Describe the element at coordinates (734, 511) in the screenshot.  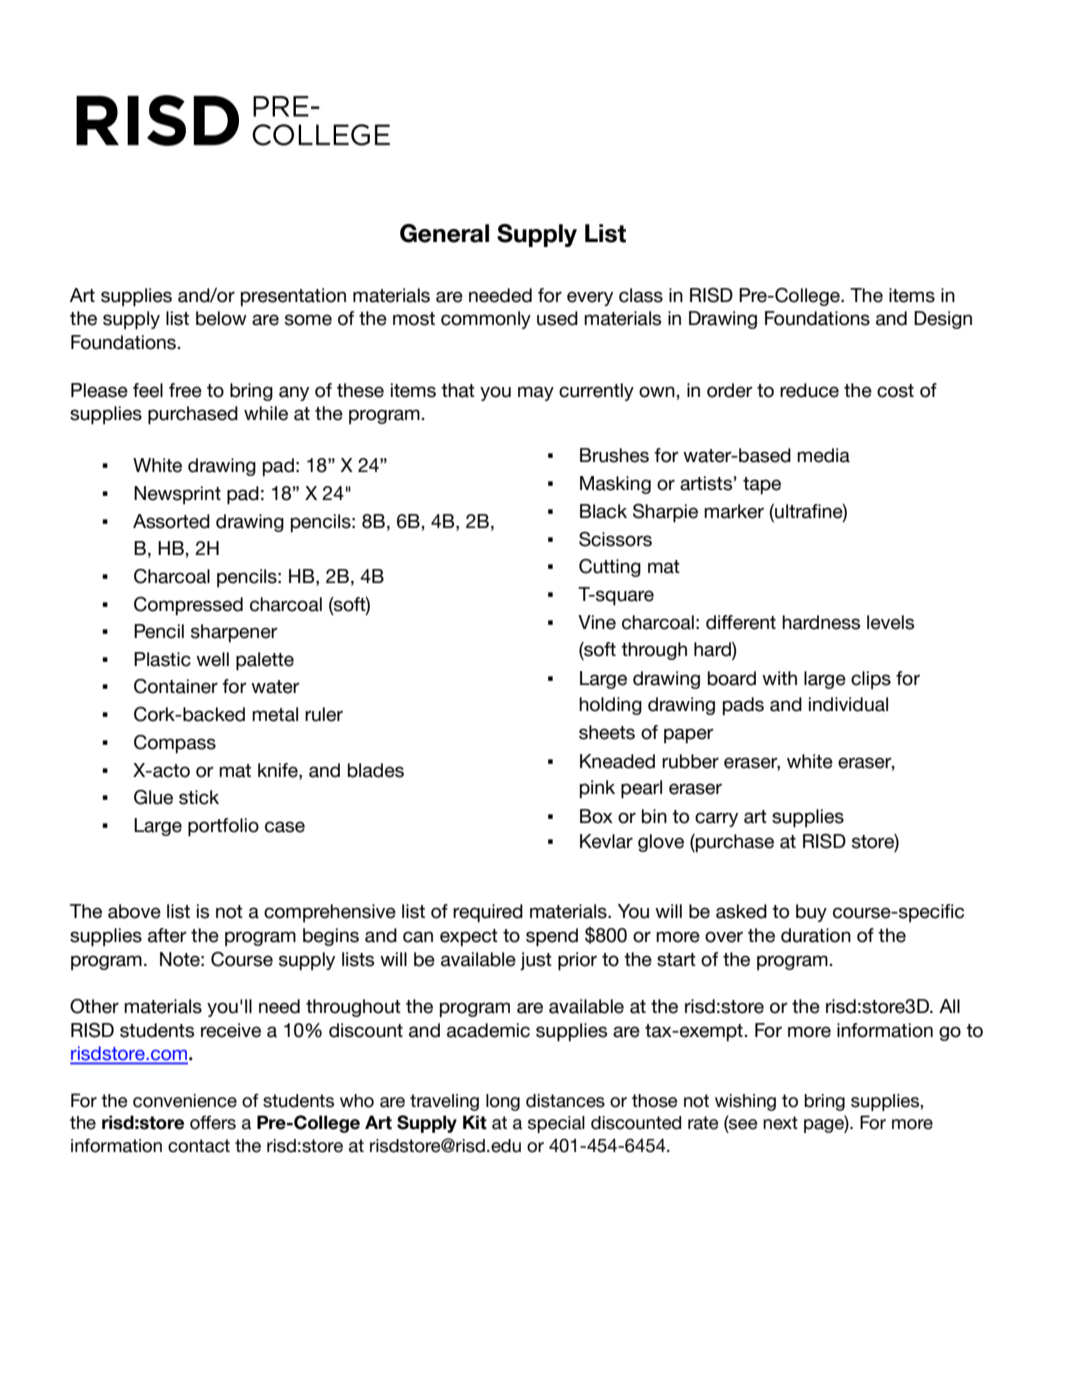
I see `marker` at that location.
